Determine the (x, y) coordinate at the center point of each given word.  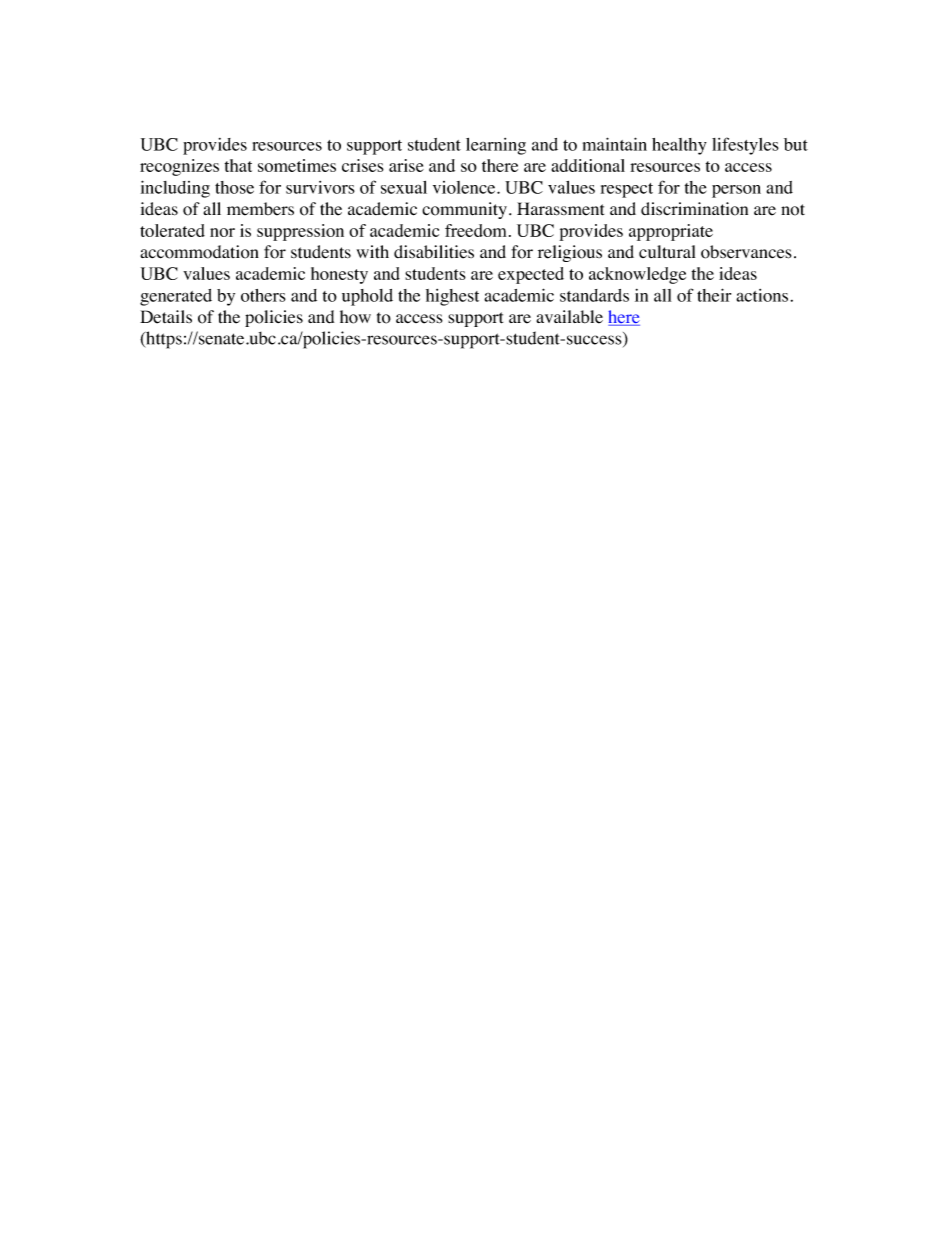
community (464, 210)
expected (531, 275)
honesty (339, 275)
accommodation (199, 252)
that (238, 165)
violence (465, 187)
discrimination (694, 209)
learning (496, 146)
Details (166, 317)
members (260, 209)
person (736, 191)
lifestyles (745, 146)
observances (746, 252)
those (234, 187)
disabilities (434, 252)
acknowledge (637, 275)
